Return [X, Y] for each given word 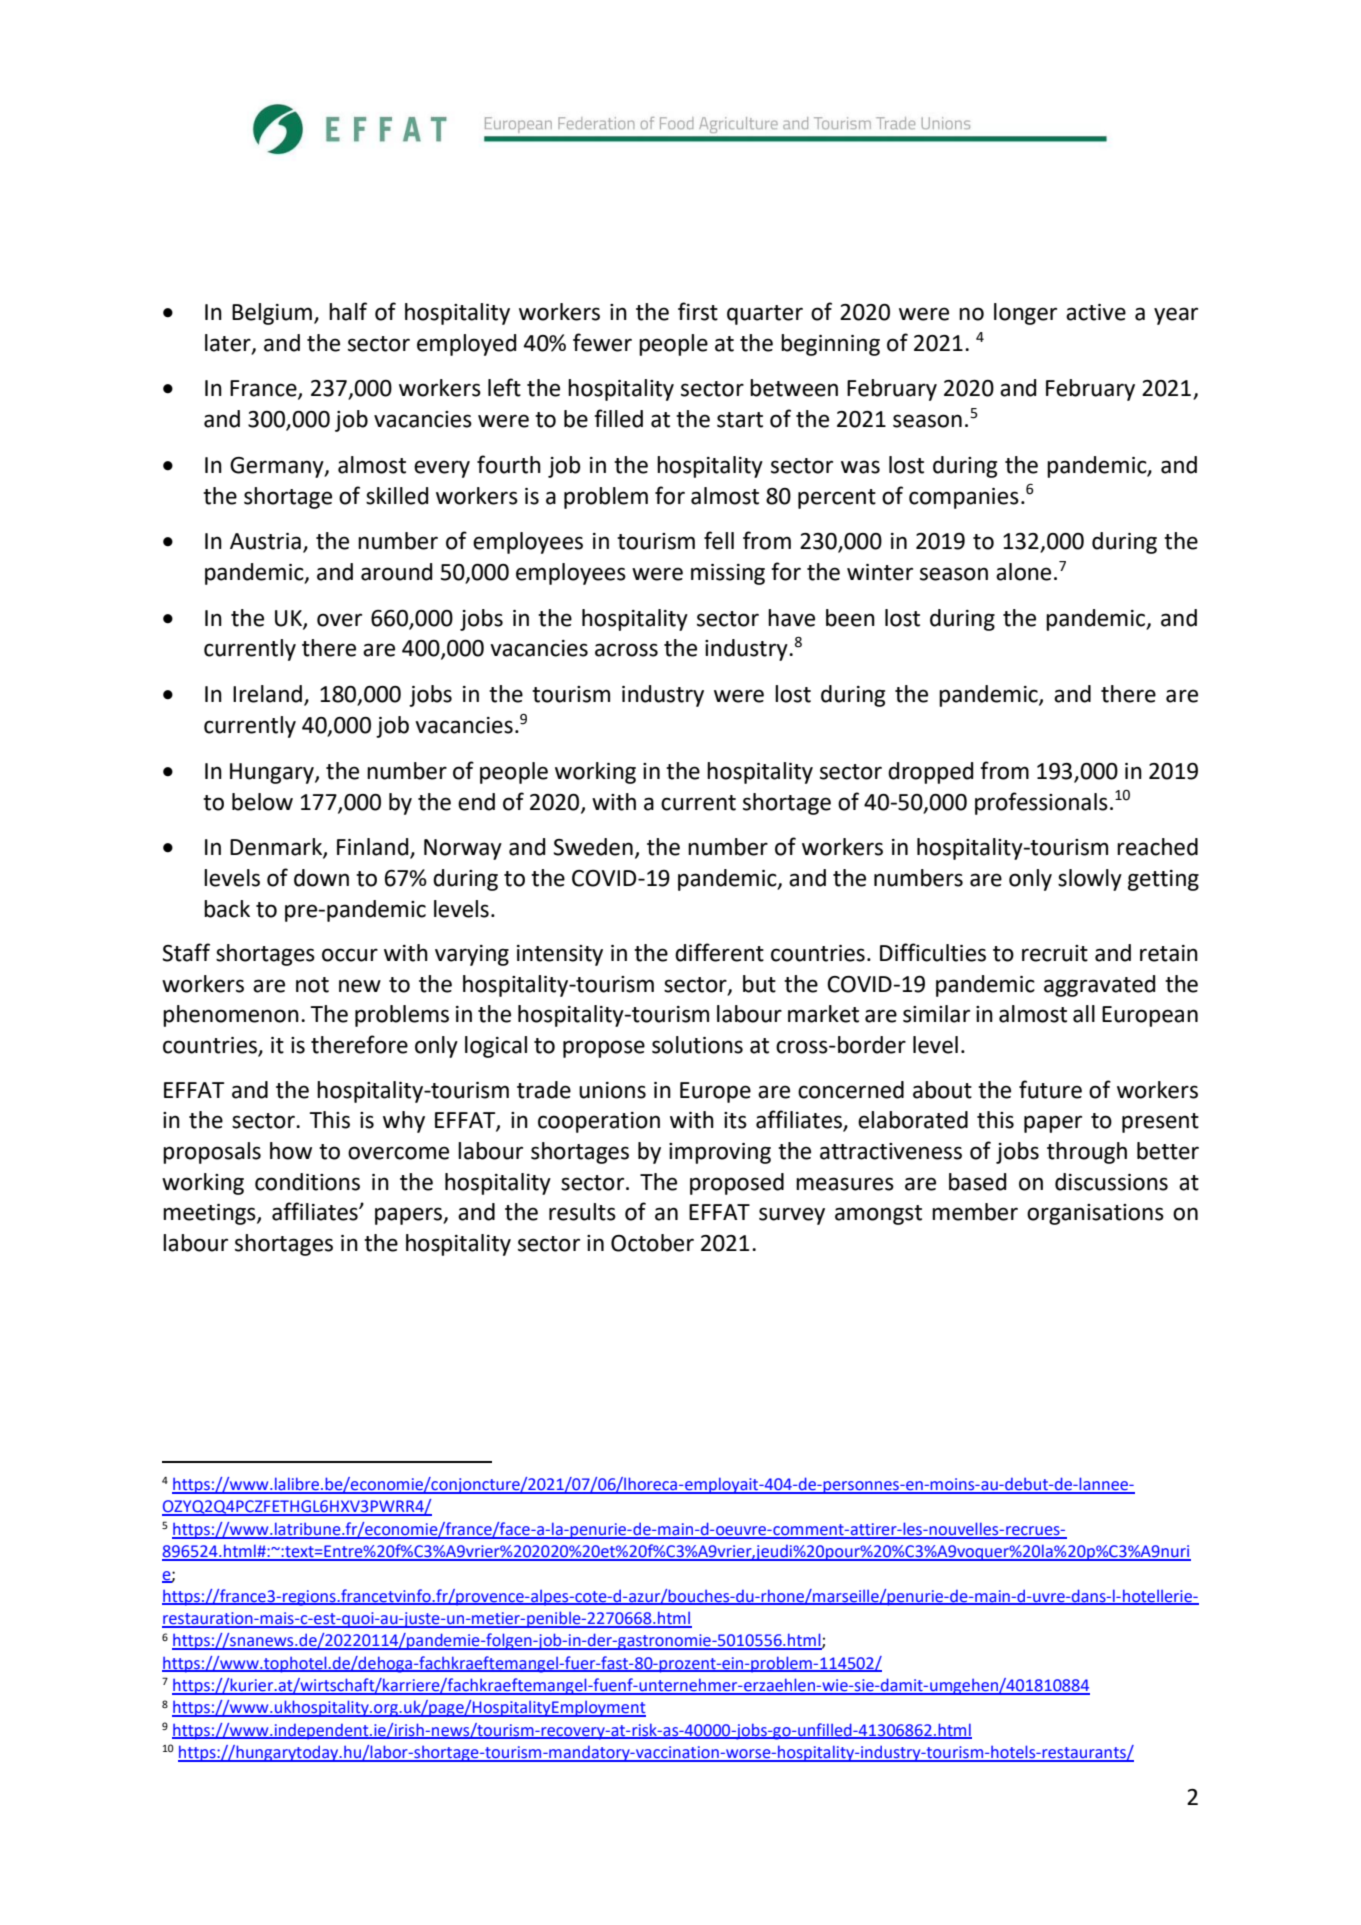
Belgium [272, 314]
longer [1025, 314]
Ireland [267, 694]
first [698, 311]
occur [350, 955]
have [791, 618]
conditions [307, 1182]
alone [1023, 572]
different [719, 952]
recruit [1055, 953]
